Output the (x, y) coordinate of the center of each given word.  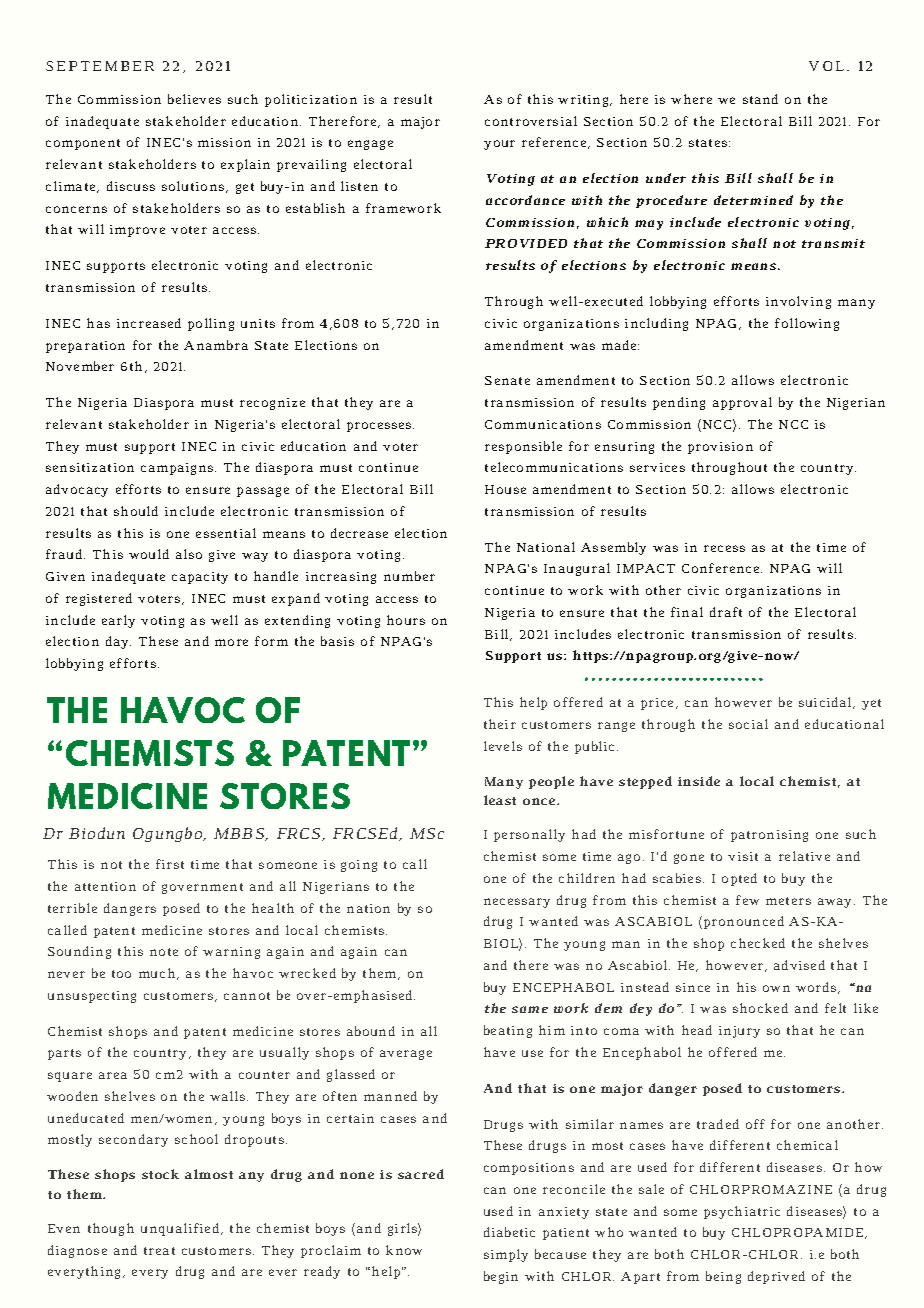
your (499, 145)
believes (194, 99)
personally (529, 835)
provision (720, 448)
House (505, 489)
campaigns (178, 469)
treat (159, 1251)
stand (760, 99)
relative (804, 856)
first (170, 864)
